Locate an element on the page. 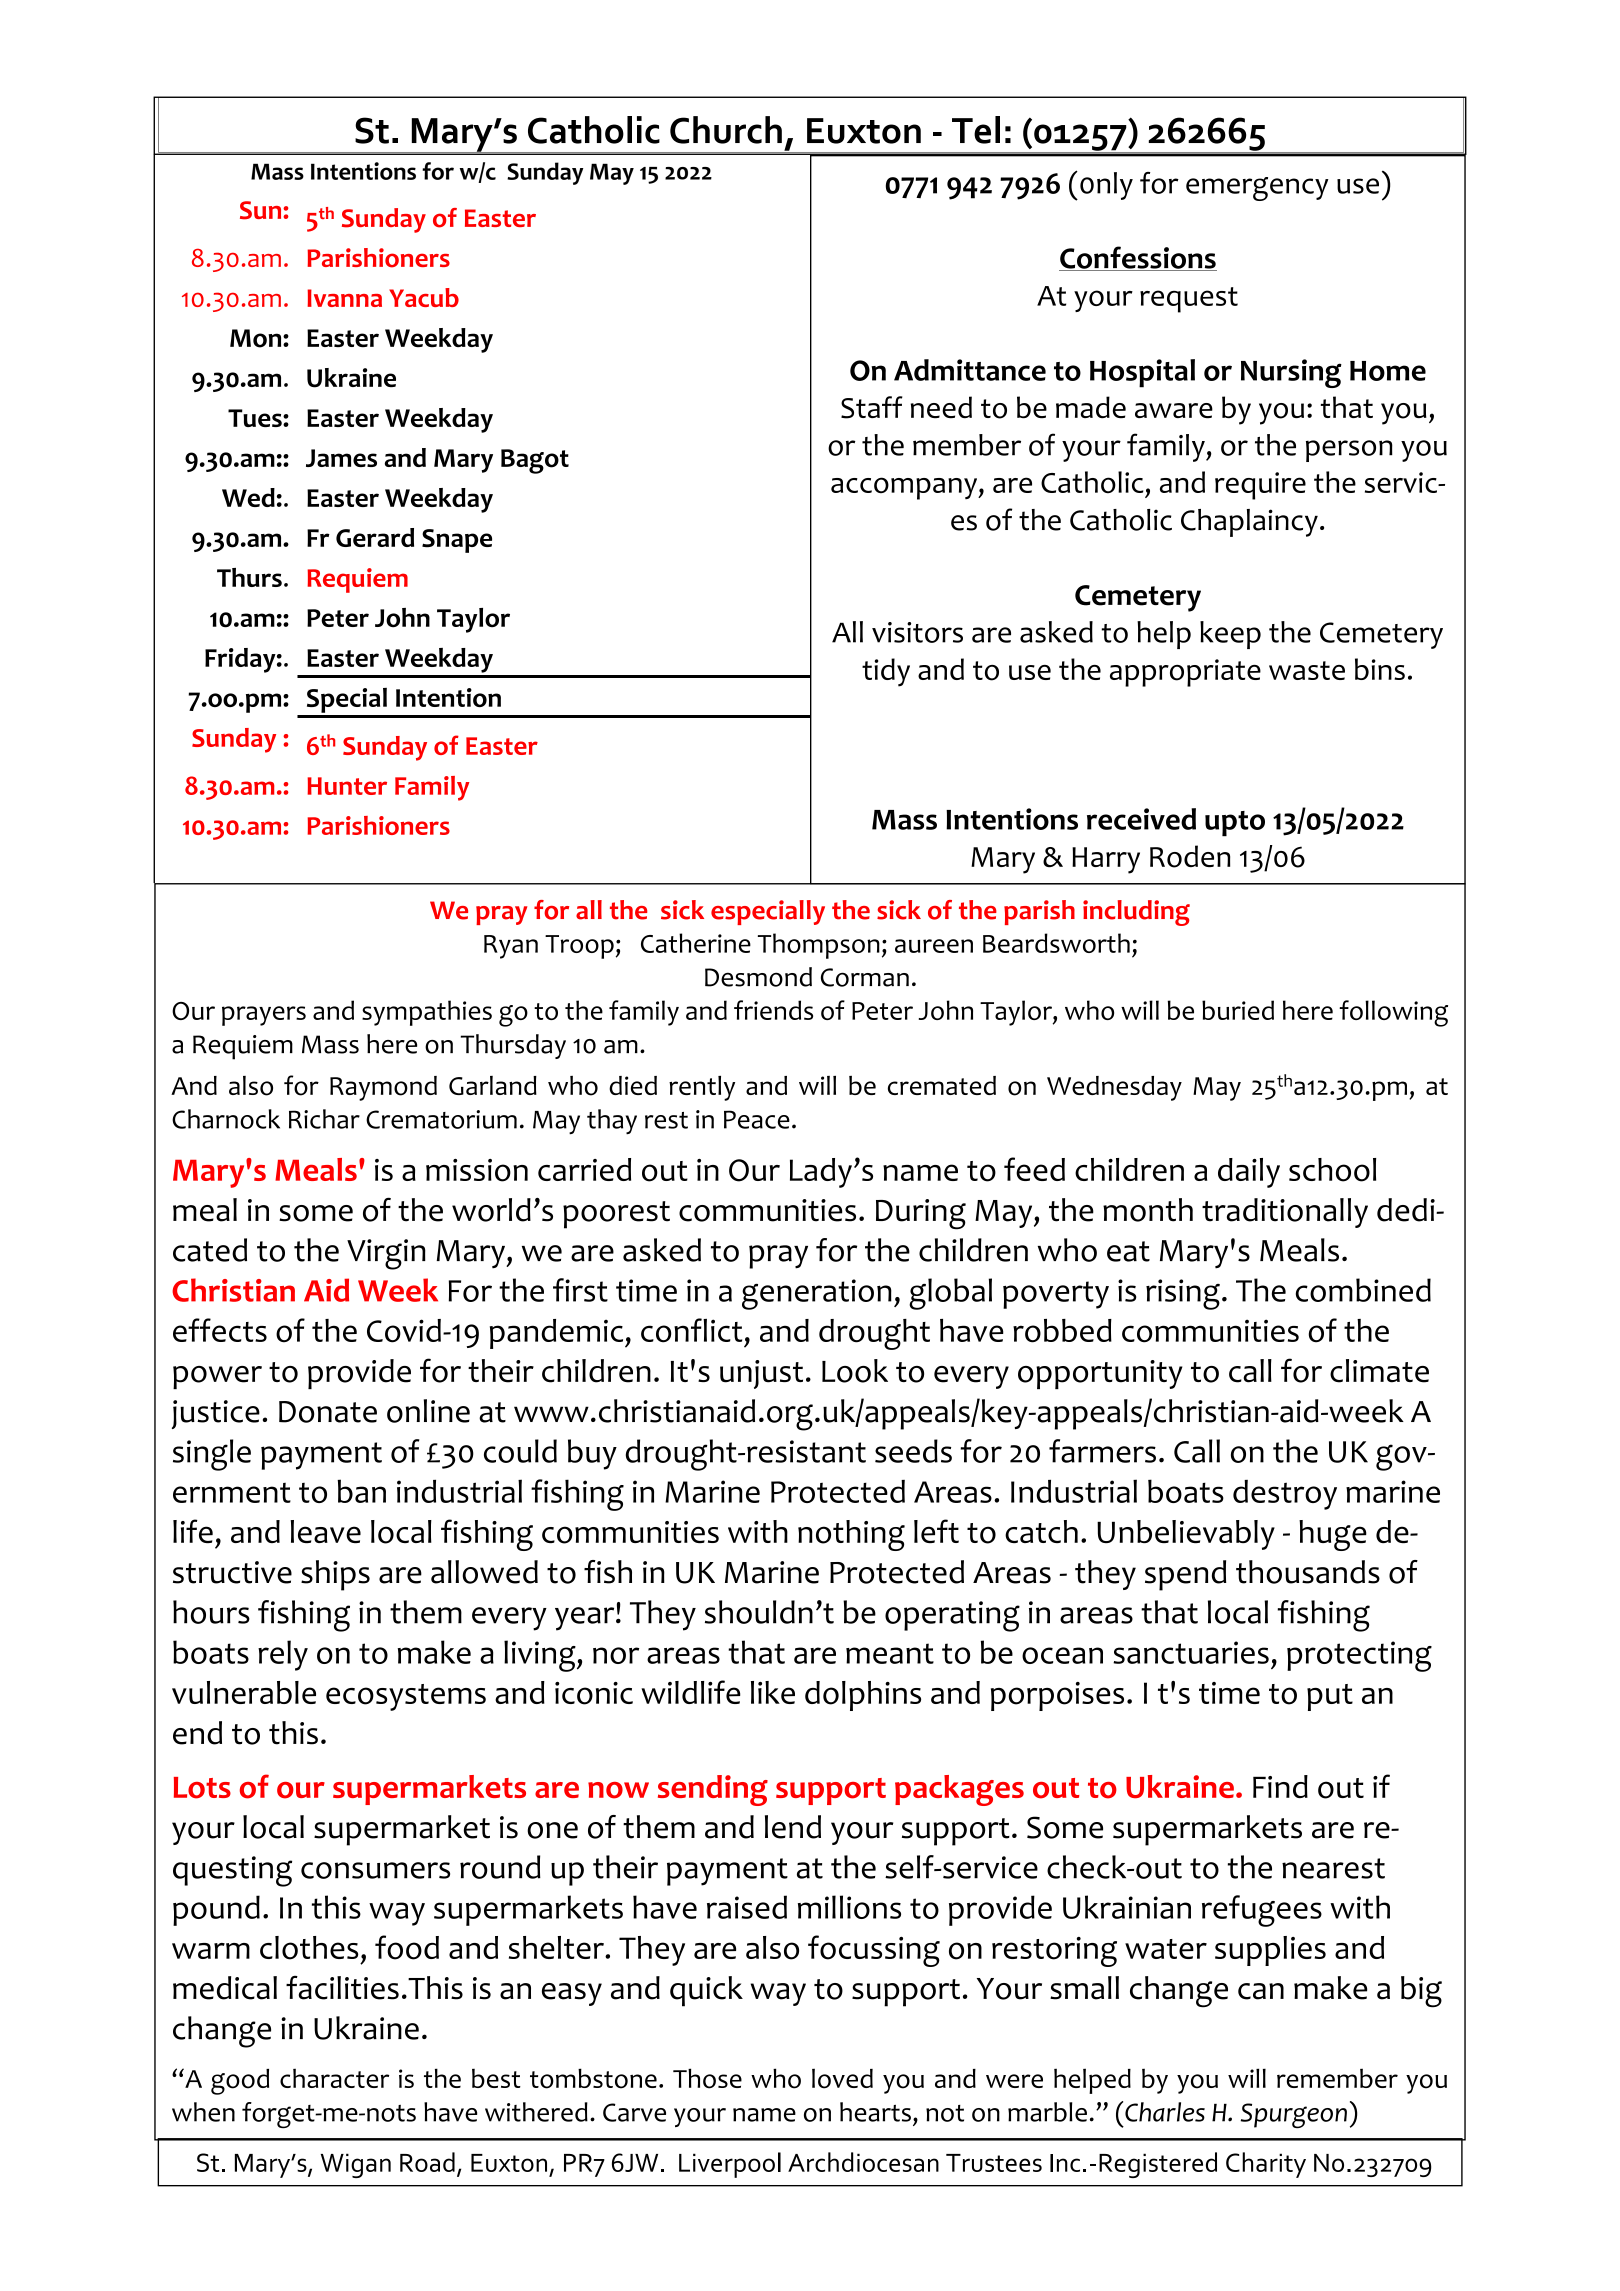 This page has width=1620, height=2291. Church is located at coordinates (726, 130).
